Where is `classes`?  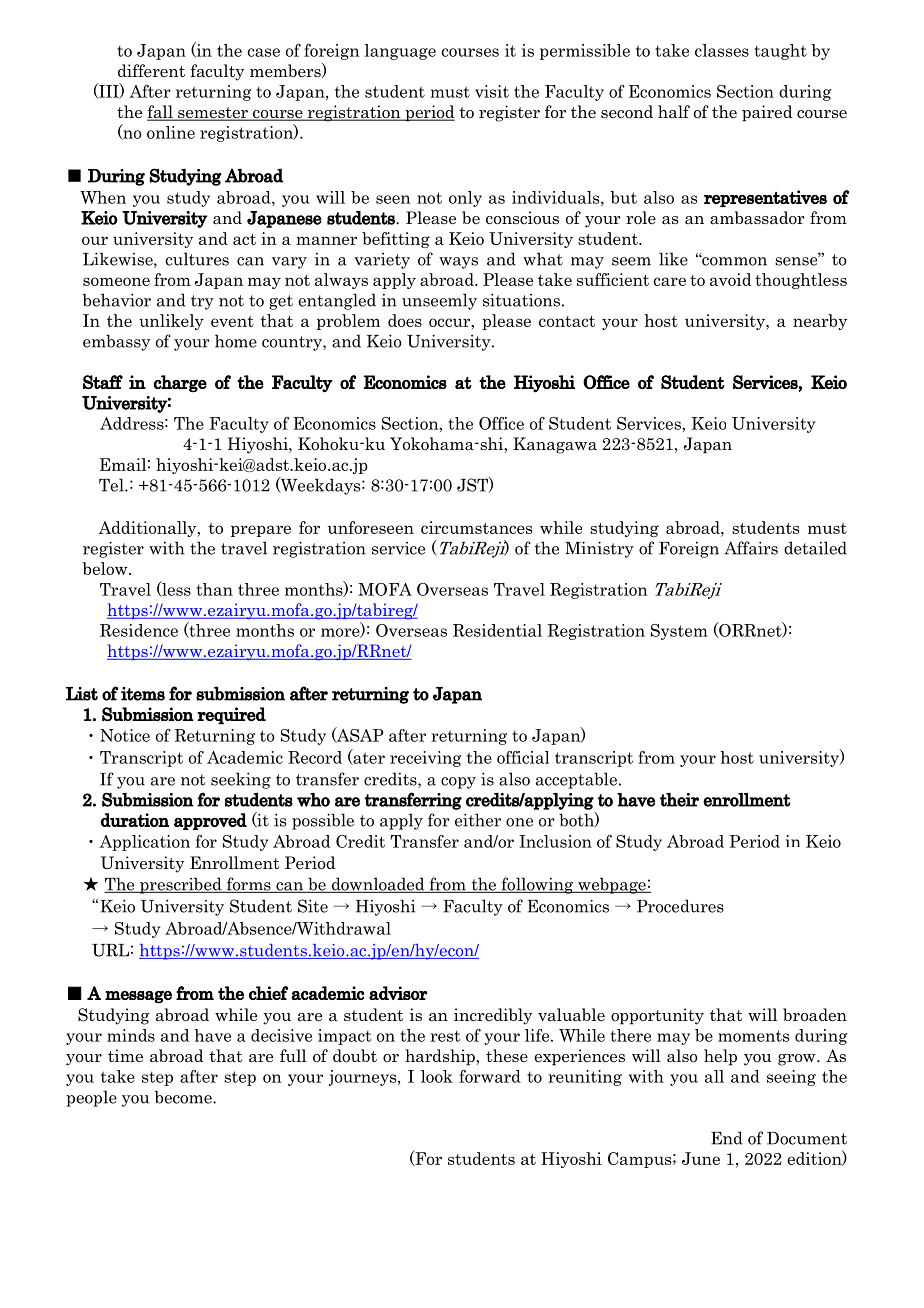 classes is located at coordinates (722, 50).
